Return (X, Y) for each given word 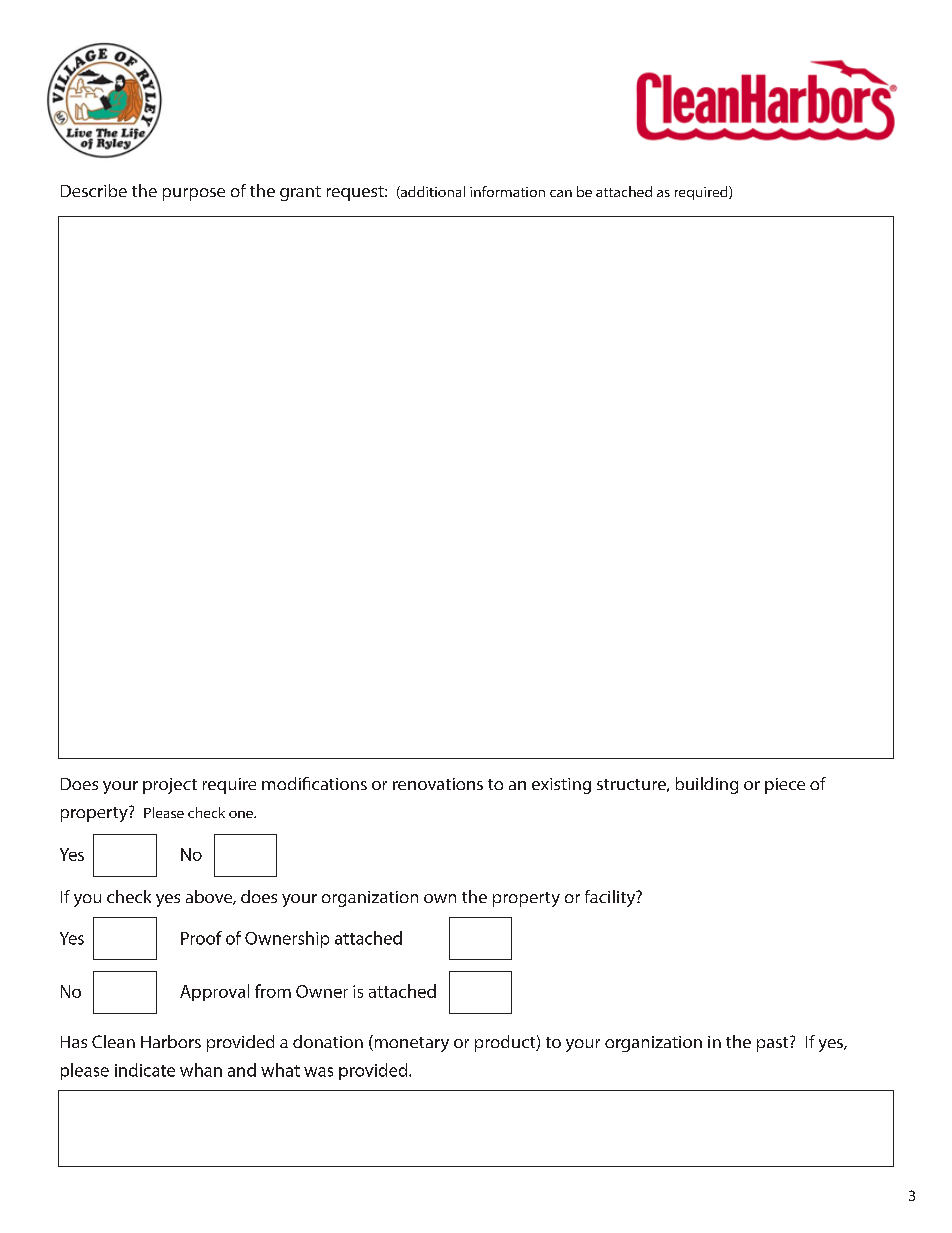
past (774, 1044)
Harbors (171, 1041)
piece (785, 786)
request (356, 193)
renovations (438, 784)
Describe (94, 190)
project (170, 786)
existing (561, 786)
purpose (194, 194)
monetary (410, 1043)
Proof (201, 938)
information (507, 191)
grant (300, 193)
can (561, 193)
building (707, 785)
